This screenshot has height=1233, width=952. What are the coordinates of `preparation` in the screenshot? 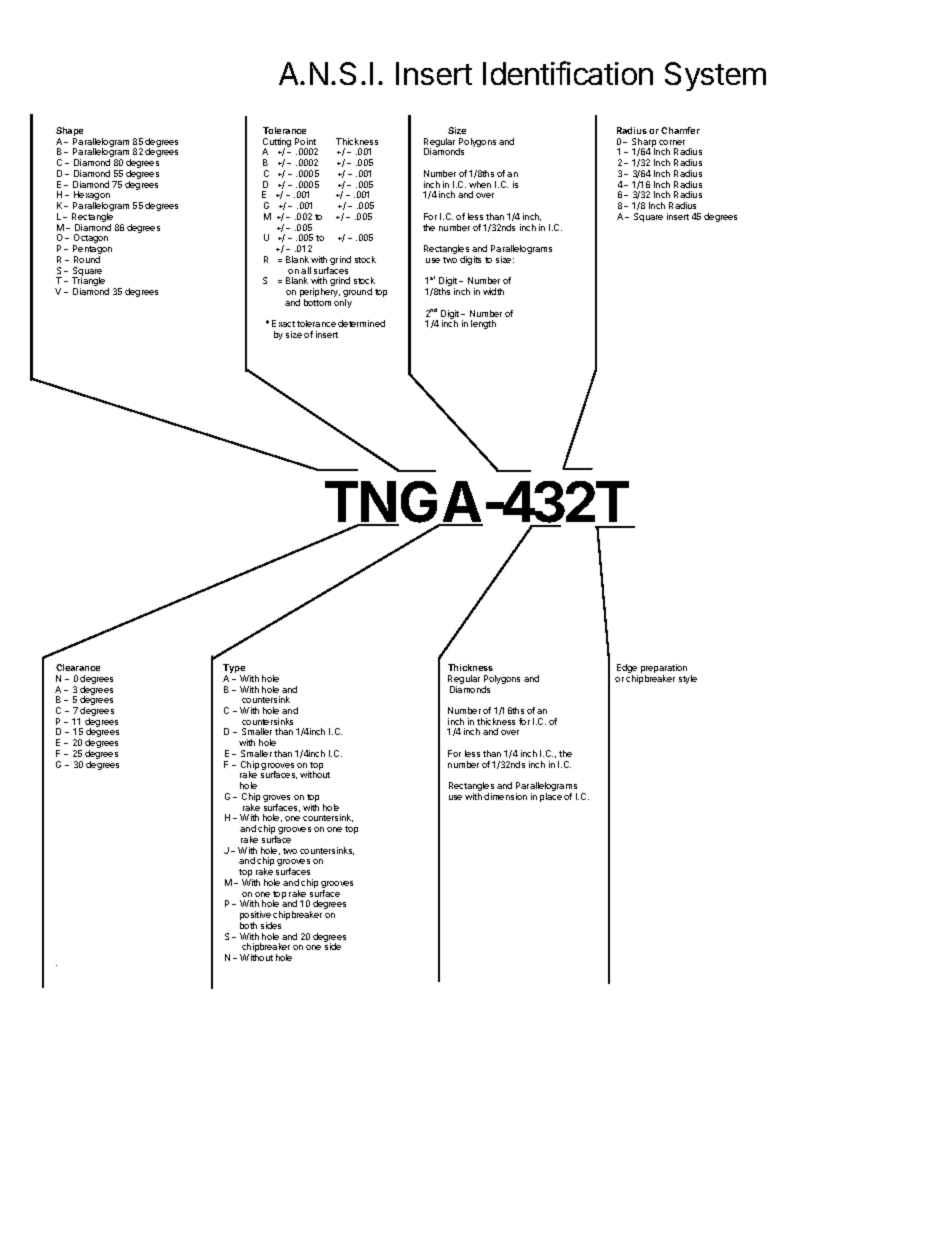 It's located at (664, 670).
